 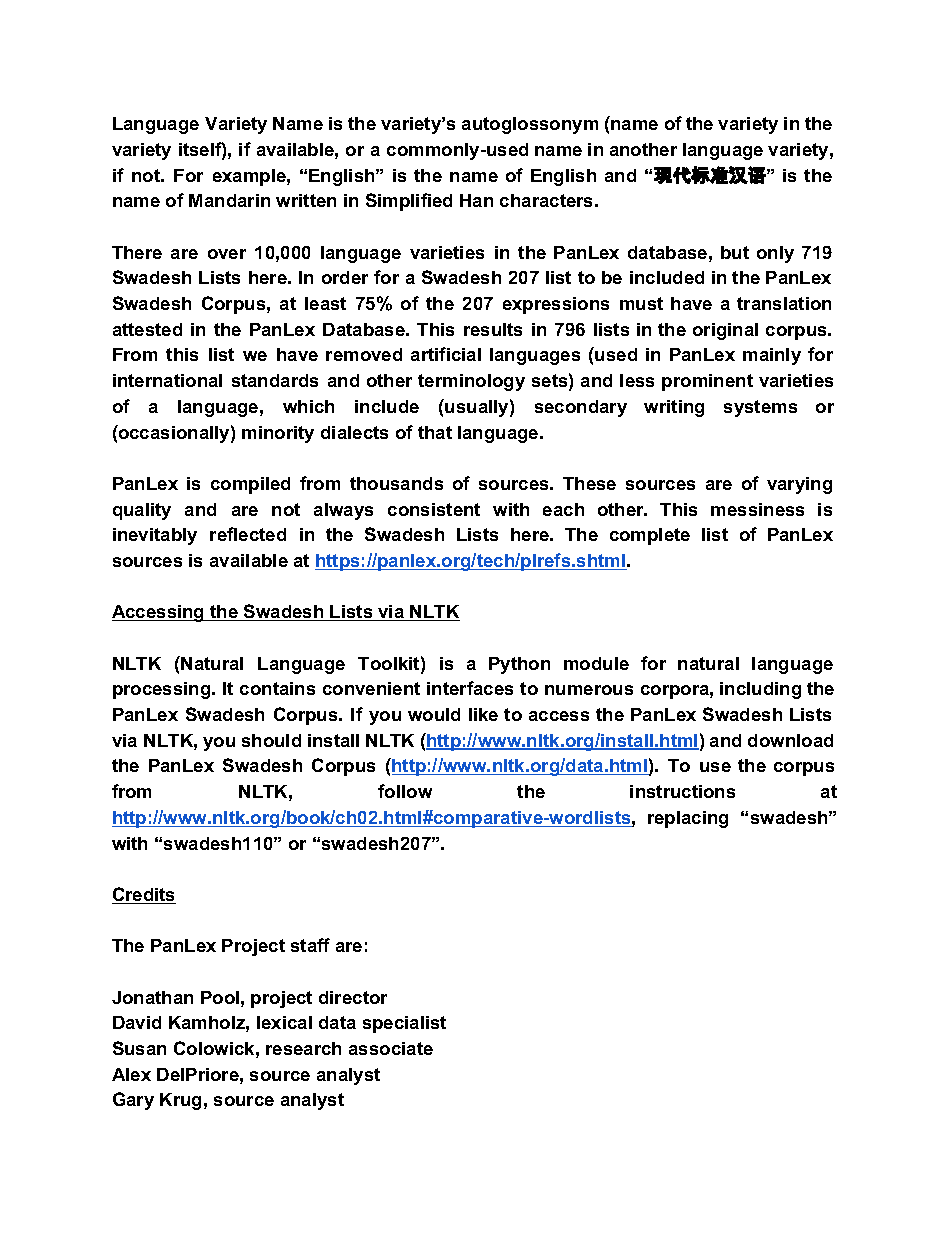 I want to click on but, so click(x=735, y=252).
